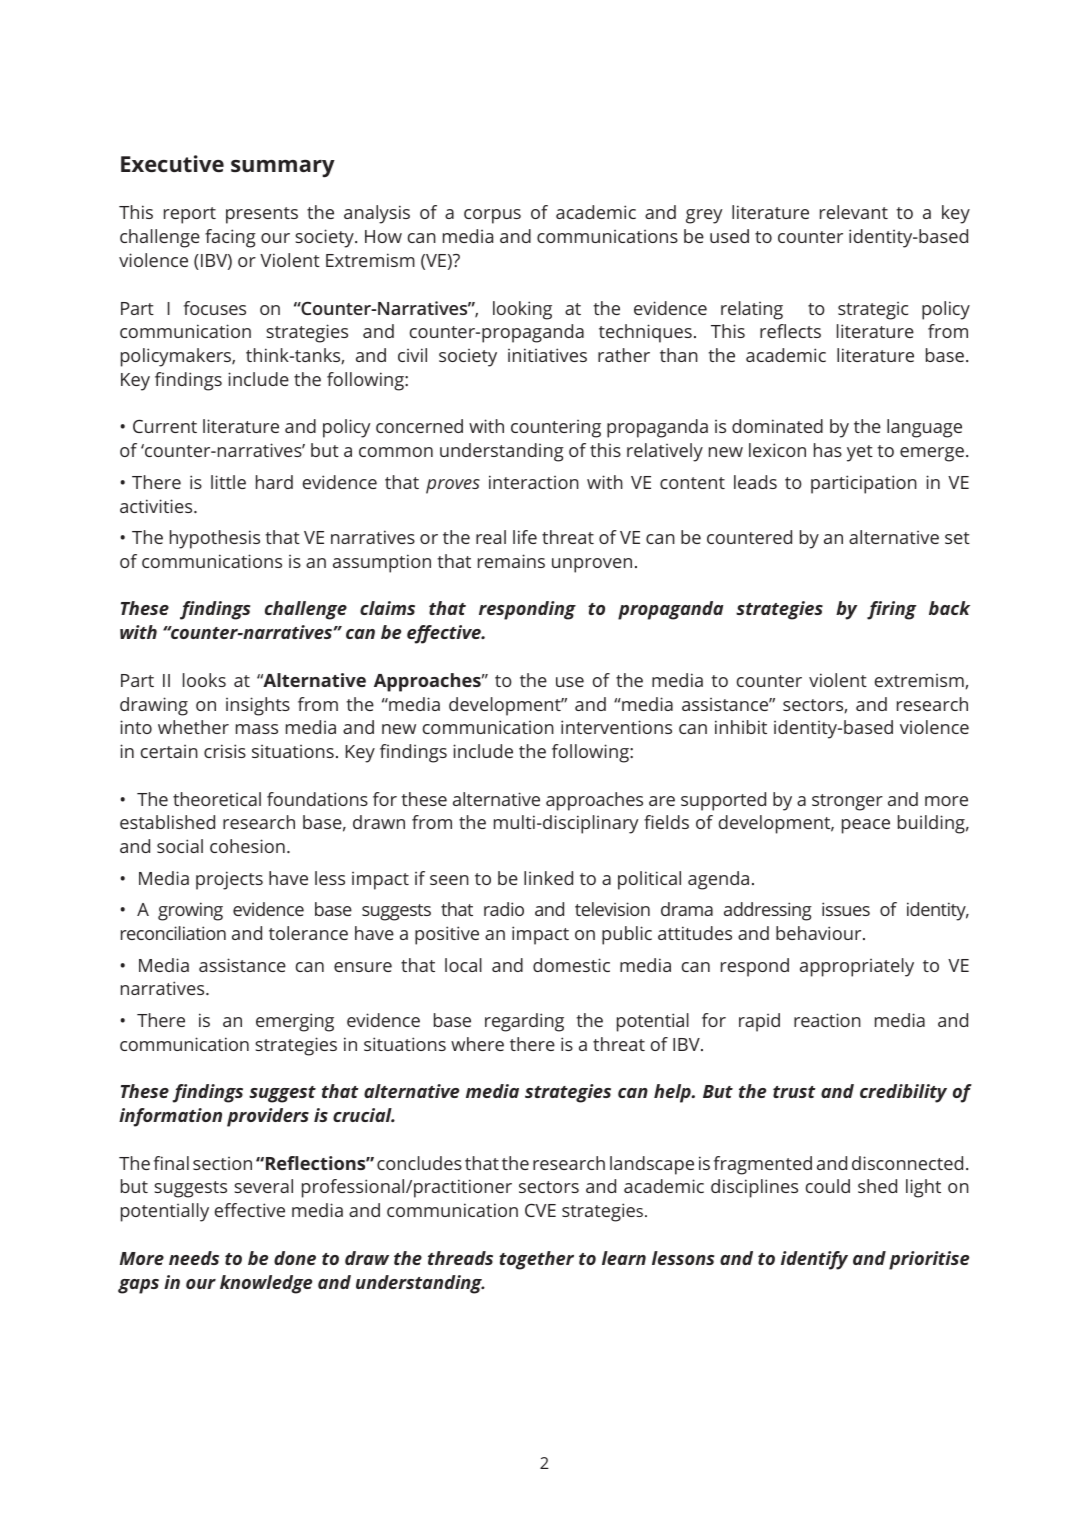 The height and width of the document is (1540, 1089). Describe the element at coordinates (571, 965) in the document. I see `domestic` at that location.
